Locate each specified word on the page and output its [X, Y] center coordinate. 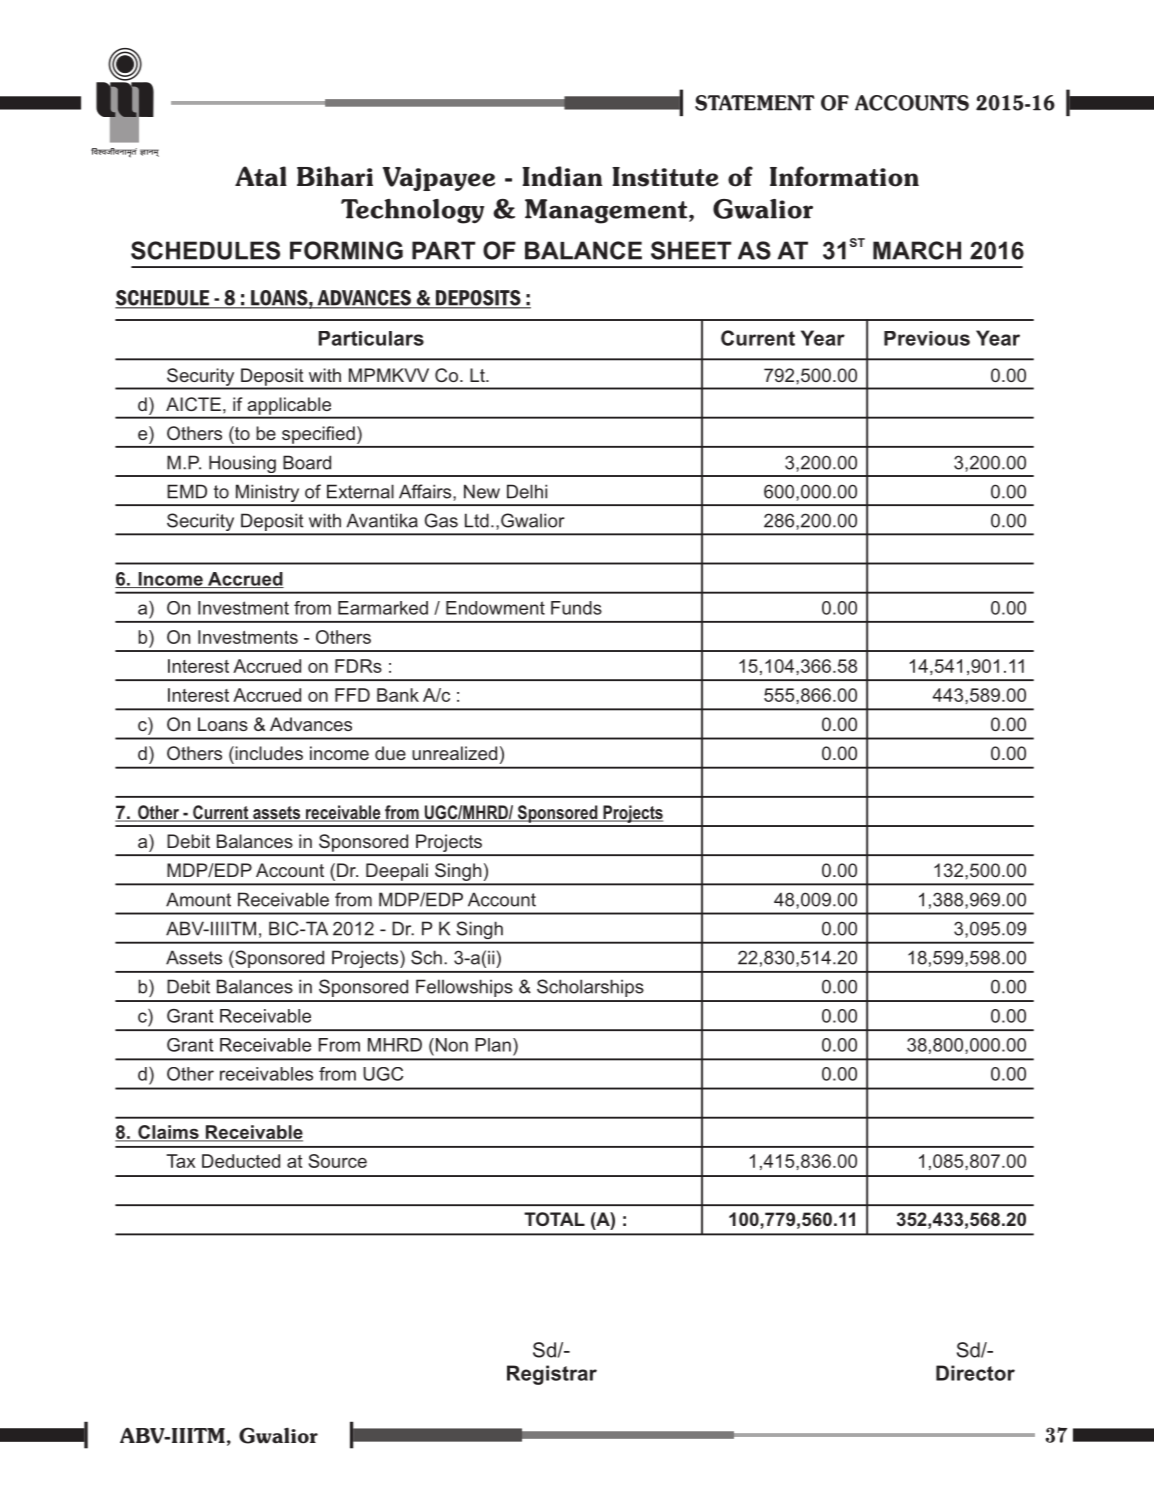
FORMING [346, 250]
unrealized [454, 753]
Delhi [527, 491]
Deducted [241, 1161]
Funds [576, 608]
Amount [198, 899]
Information [844, 176]
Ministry [267, 495]
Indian [562, 176]
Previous [927, 338]
